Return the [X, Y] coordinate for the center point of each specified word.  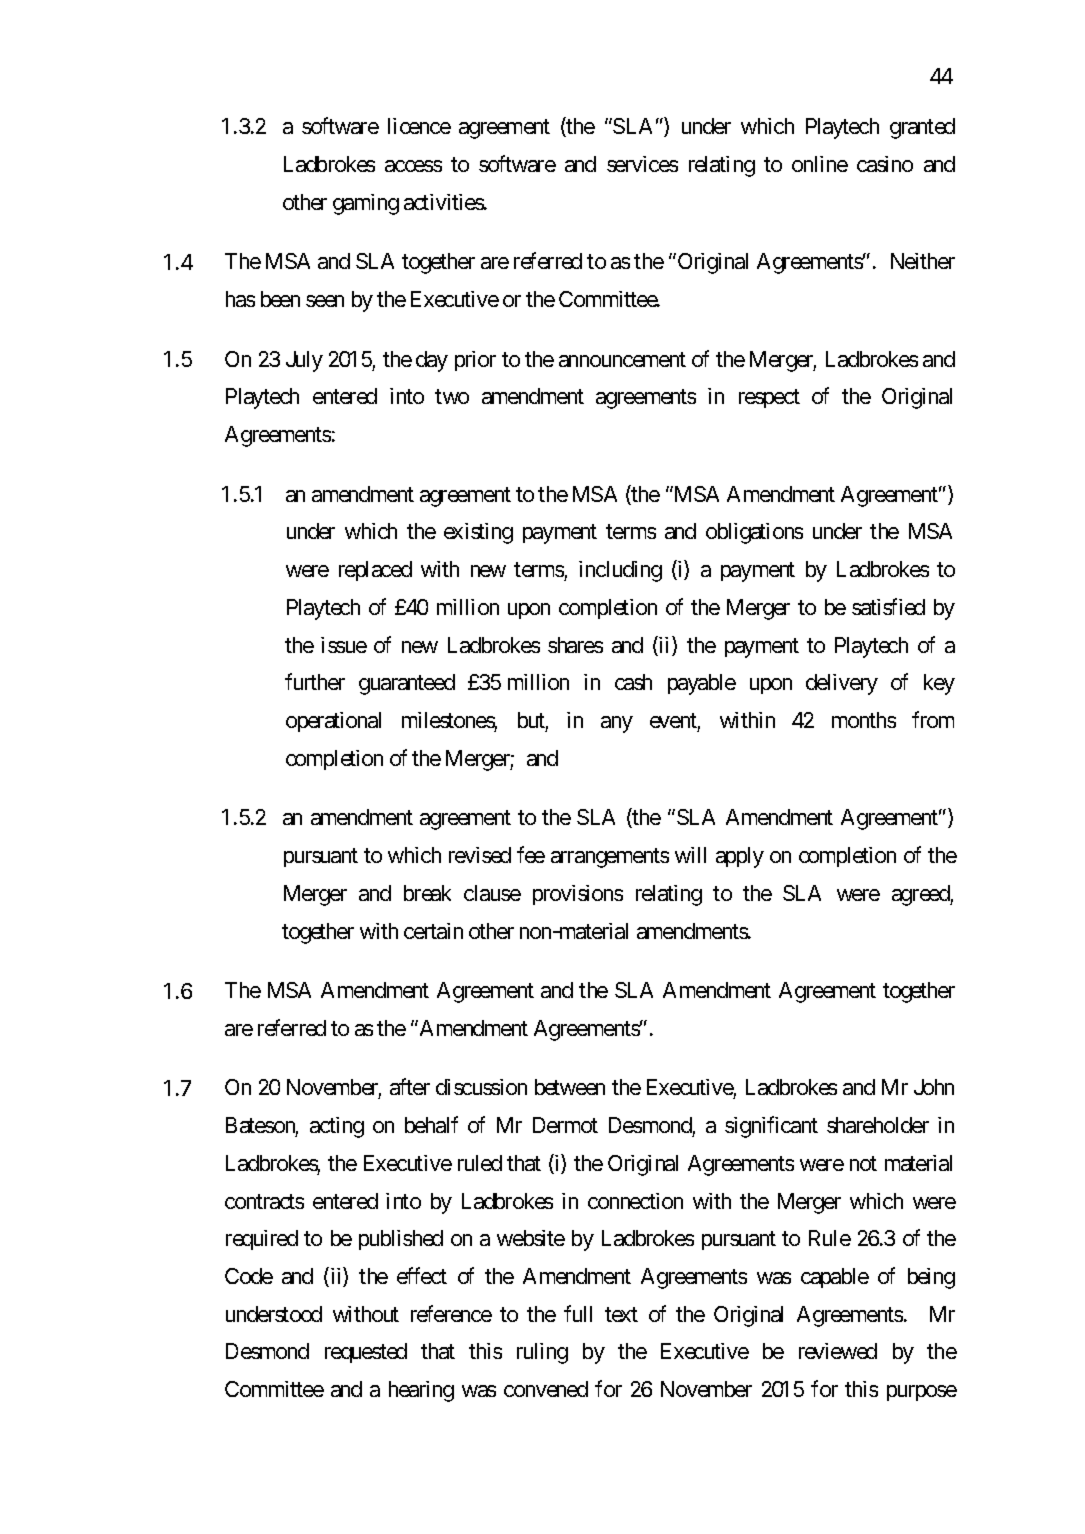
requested [366, 1353]
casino [885, 164]
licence [419, 126]
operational [333, 722]
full [578, 1313]
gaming [366, 204]
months [864, 720]
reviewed [838, 1351]
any [617, 724]
